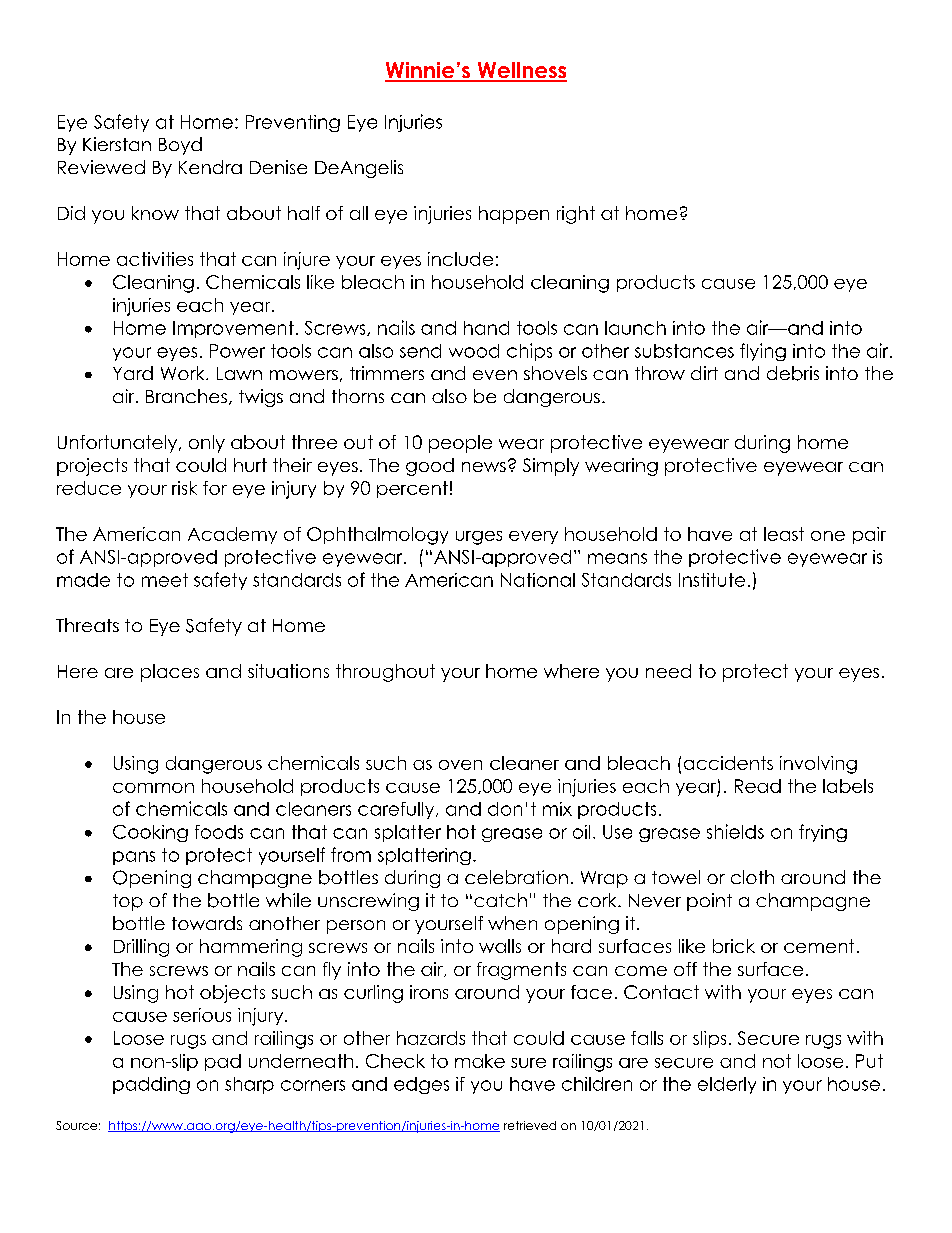 This image has width=952, height=1233. I want to click on right, so click(576, 215).
